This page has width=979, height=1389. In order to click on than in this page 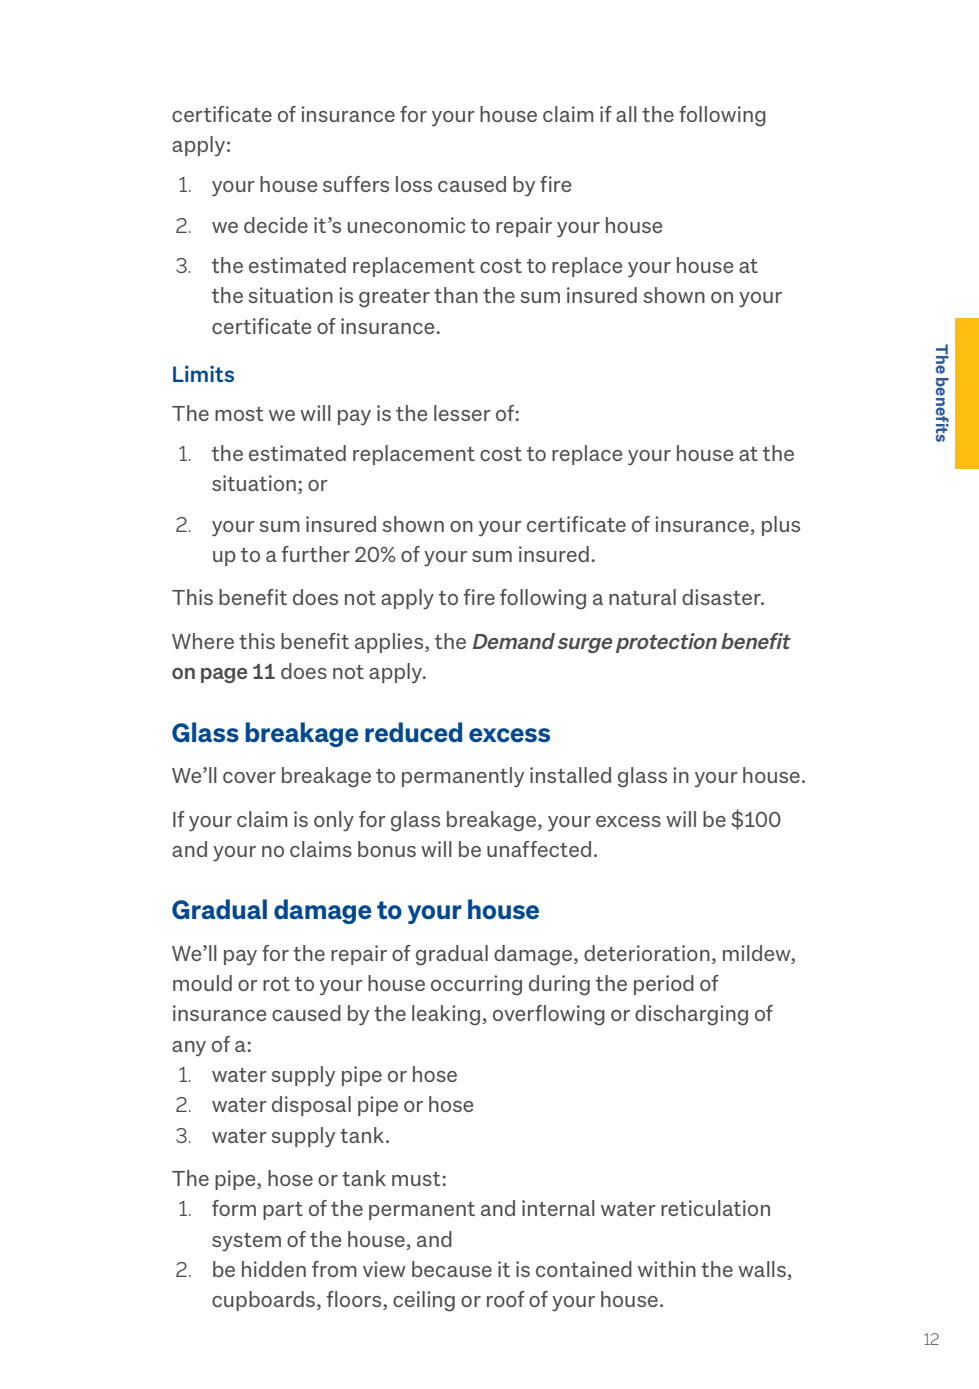, I will do `click(456, 295)`.
